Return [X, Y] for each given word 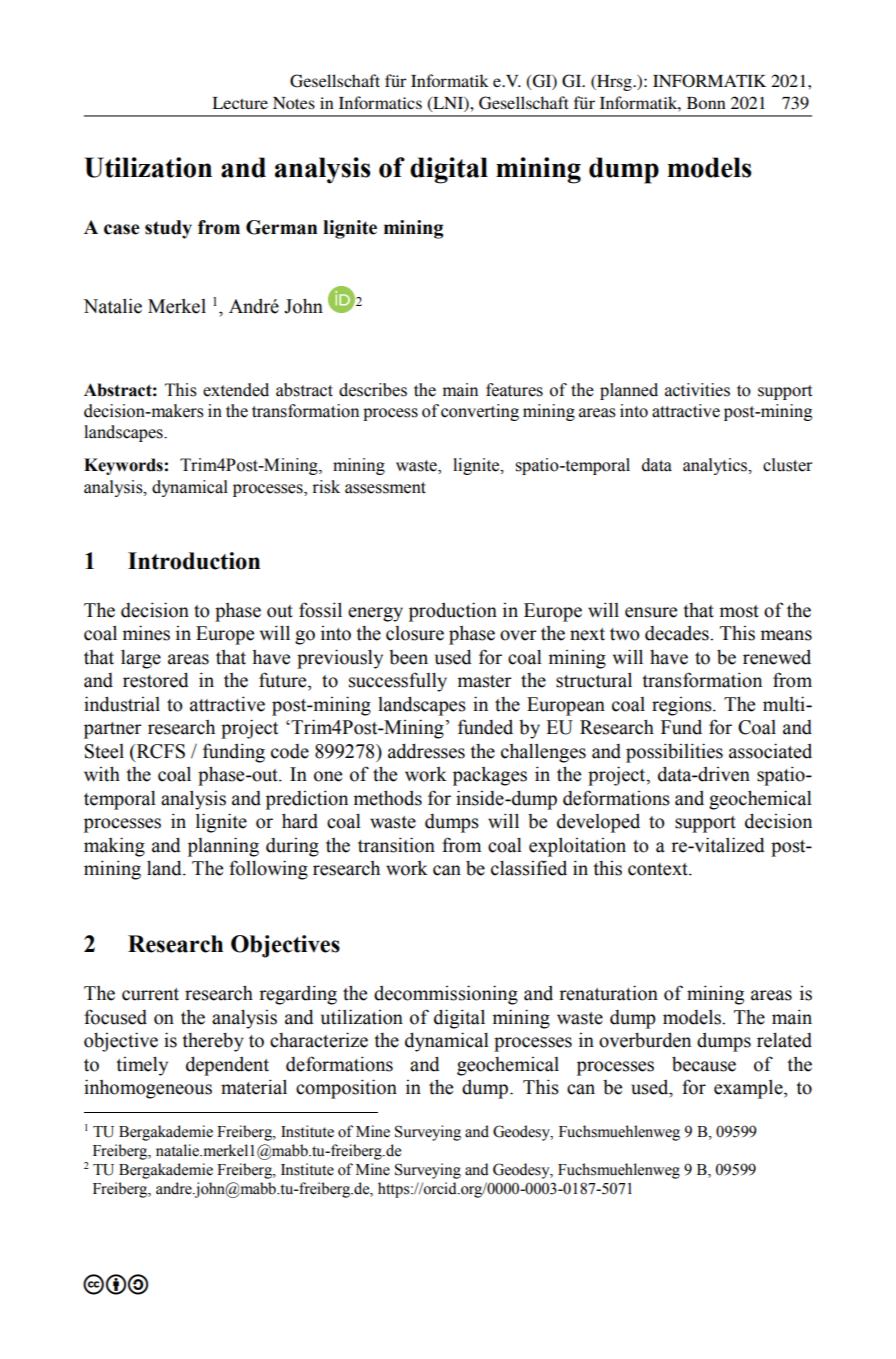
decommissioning [446, 995]
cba [115, 1284]
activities [697, 390]
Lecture [240, 103]
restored [156, 680]
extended [236, 390]
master [484, 681]
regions [683, 706]
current [150, 994]
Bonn [706, 103]
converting [480, 412]
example [749, 1089]
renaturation [608, 993]
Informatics [380, 102]
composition [346, 1089]
